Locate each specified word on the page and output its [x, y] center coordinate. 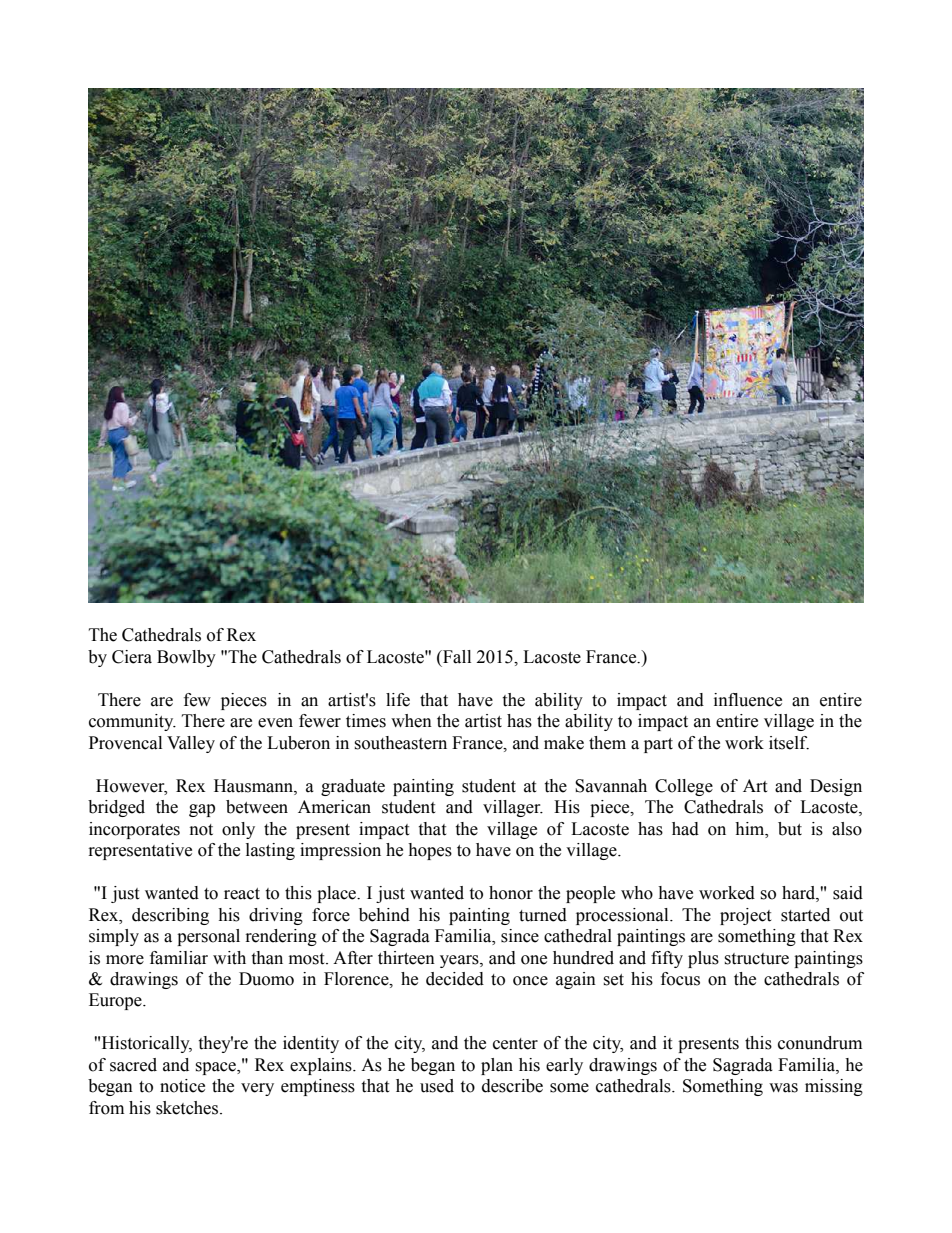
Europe [116, 1001]
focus [680, 979]
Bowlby [186, 658]
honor [511, 893]
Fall [456, 657]
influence [748, 700]
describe [512, 1086]
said [848, 893]
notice [182, 1086]
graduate [353, 787]
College [684, 787]
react [242, 894]
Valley [191, 744]
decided [455, 979]
